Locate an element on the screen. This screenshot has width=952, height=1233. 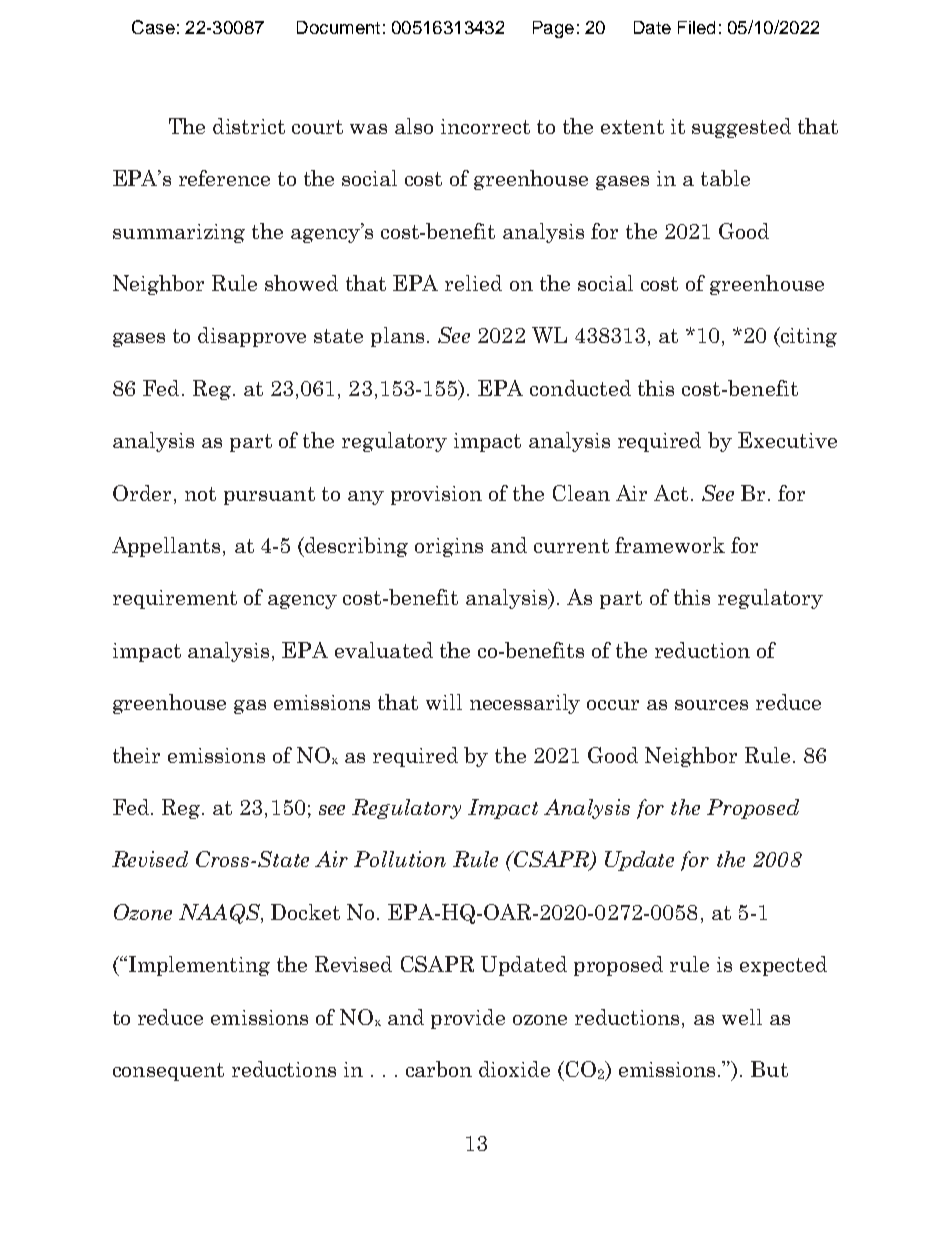
provide is located at coordinates (468, 1019).
